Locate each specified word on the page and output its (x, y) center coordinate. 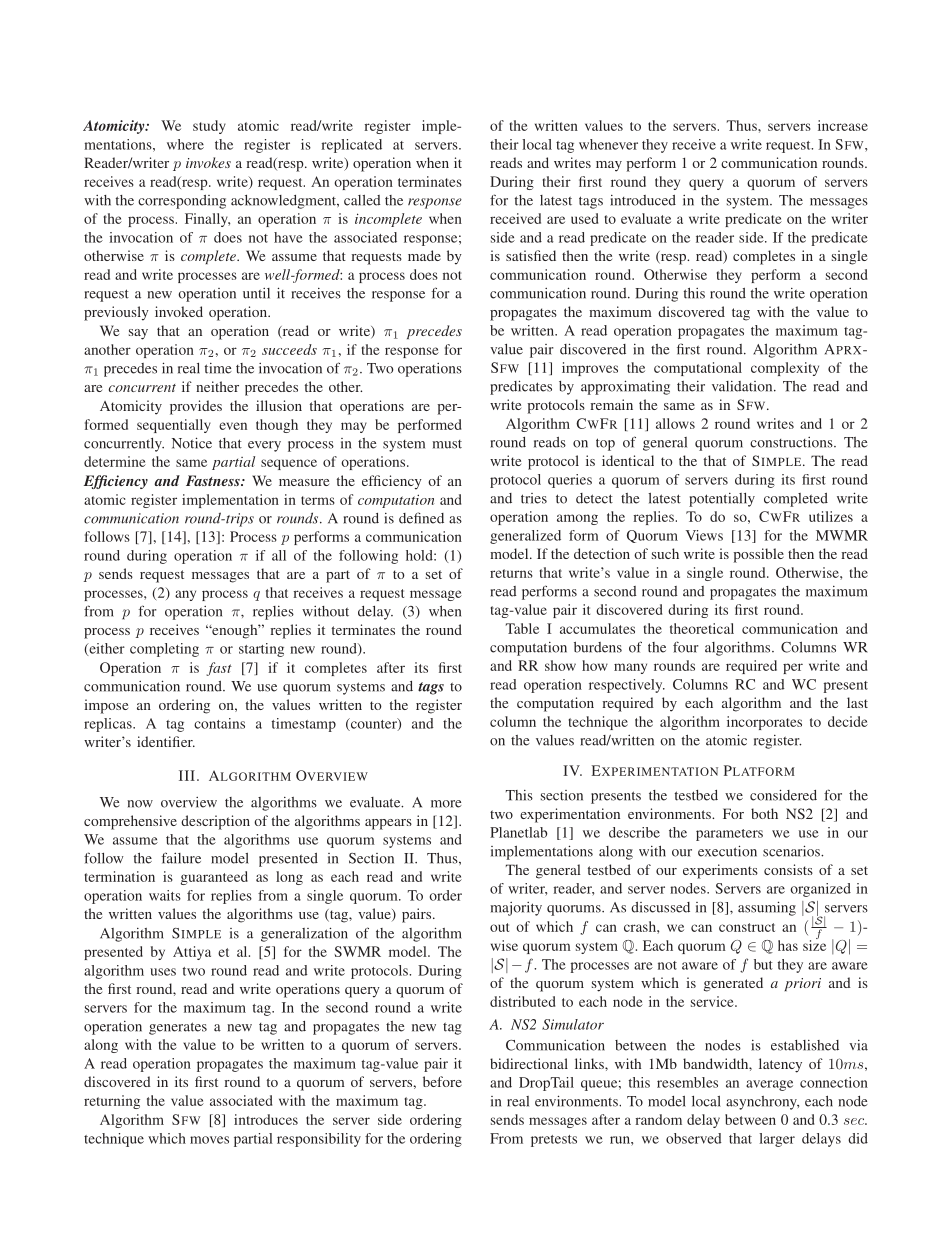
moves (209, 1140)
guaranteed (214, 878)
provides (196, 407)
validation (743, 386)
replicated (351, 146)
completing (164, 650)
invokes (208, 162)
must (447, 444)
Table (522, 628)
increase (843, 125)
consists (788, 869)
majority (516, 909)
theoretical (702, 628)
